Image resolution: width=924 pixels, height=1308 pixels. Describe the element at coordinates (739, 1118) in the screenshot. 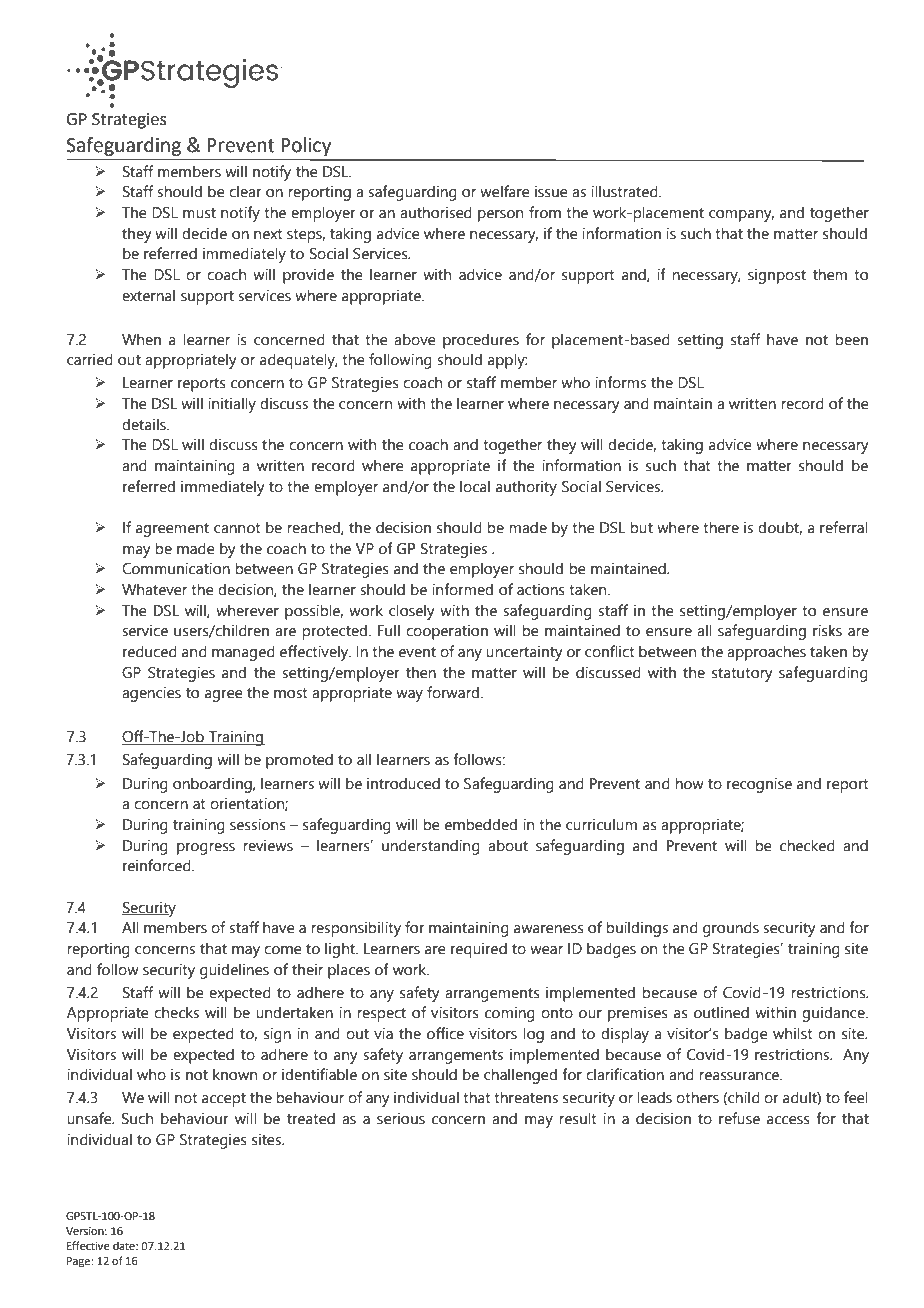

I see `refuse` at that location.
